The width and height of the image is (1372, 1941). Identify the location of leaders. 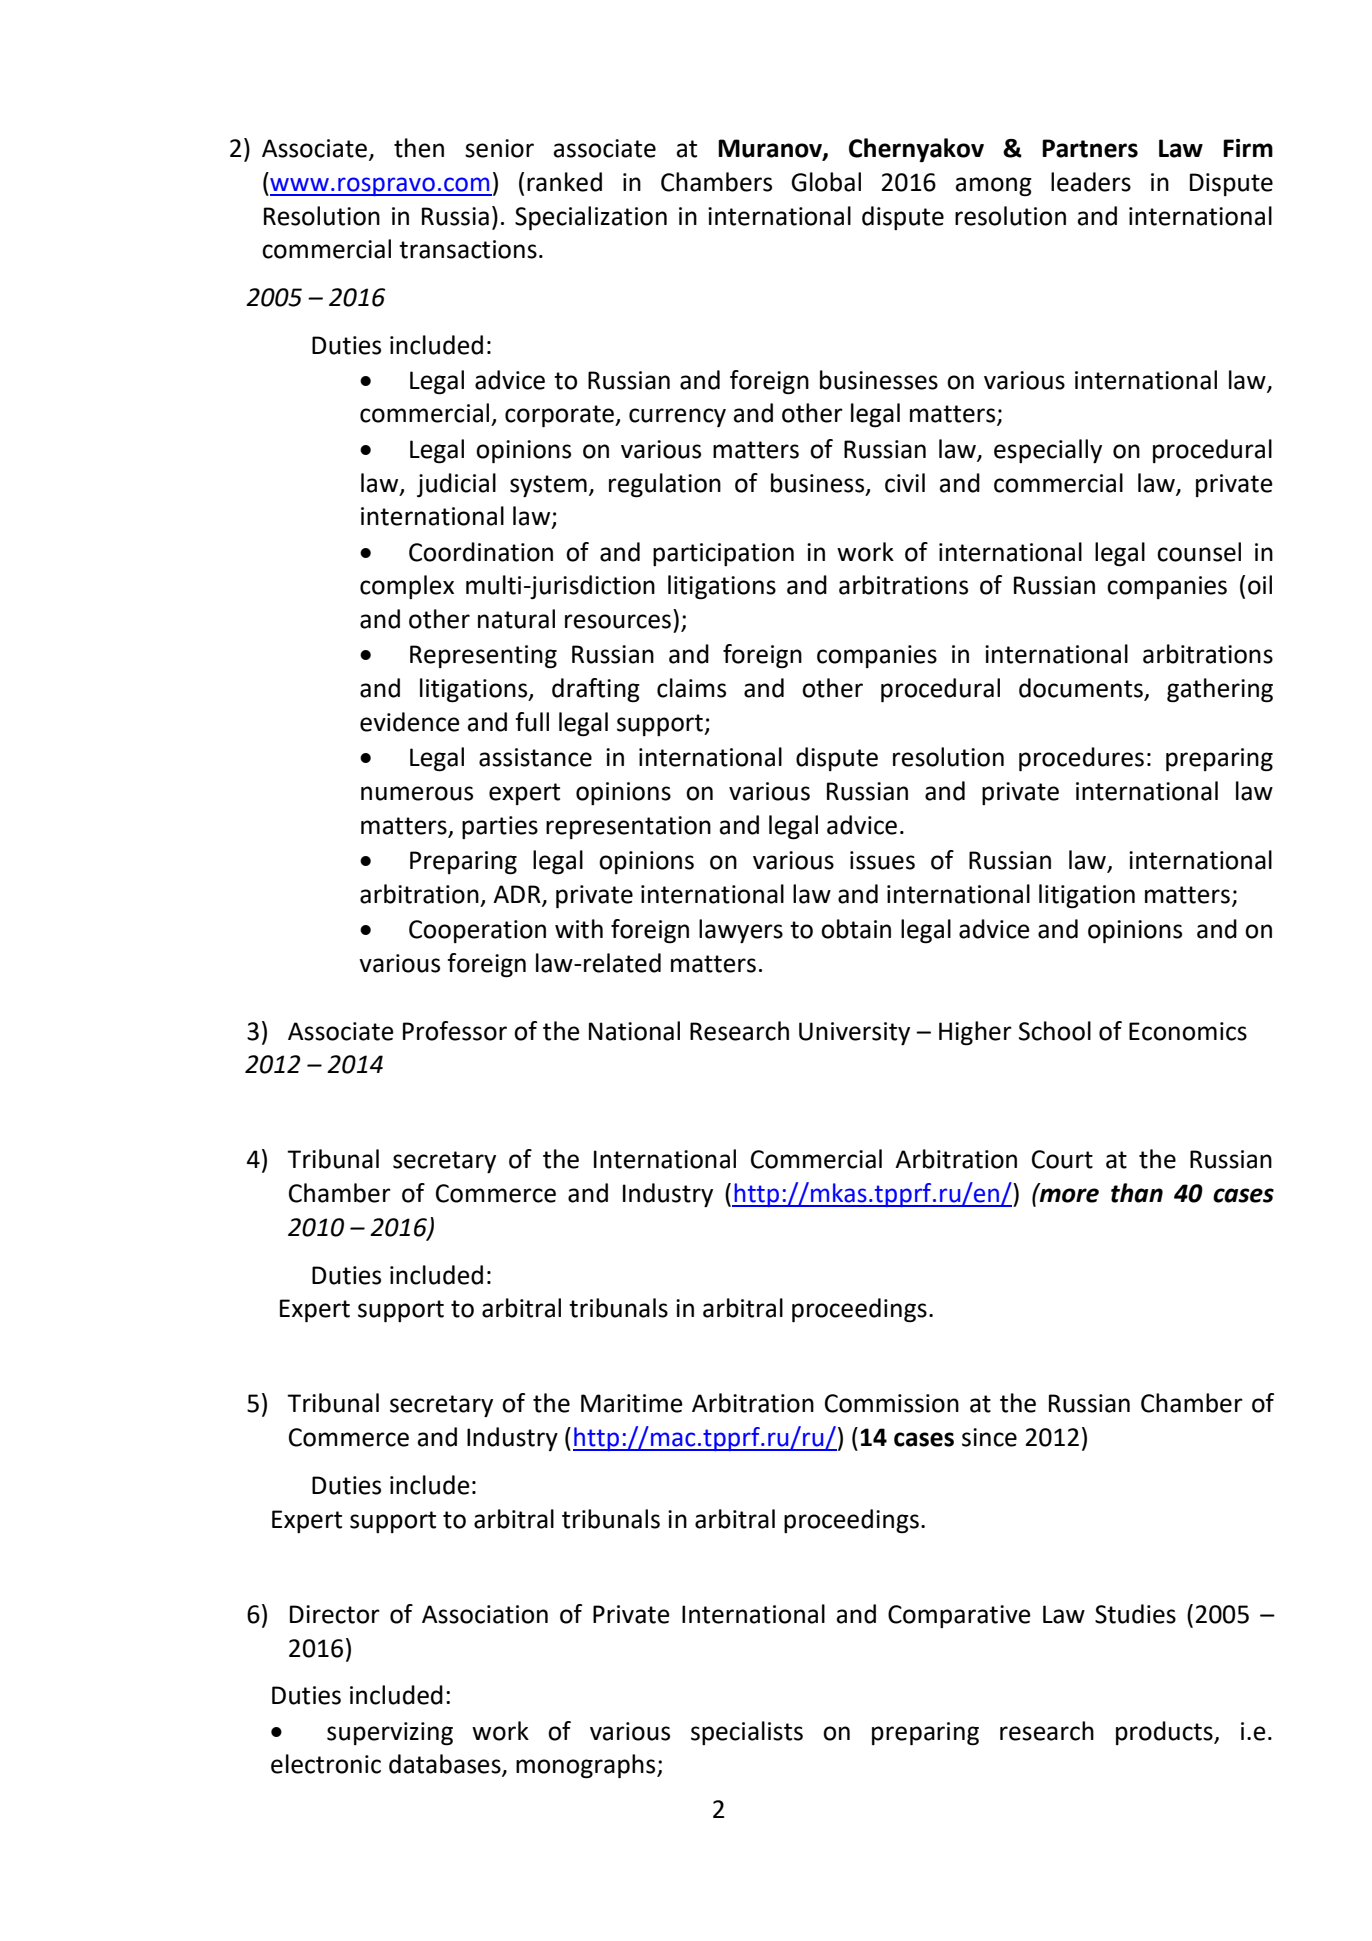
(1091, 182).
